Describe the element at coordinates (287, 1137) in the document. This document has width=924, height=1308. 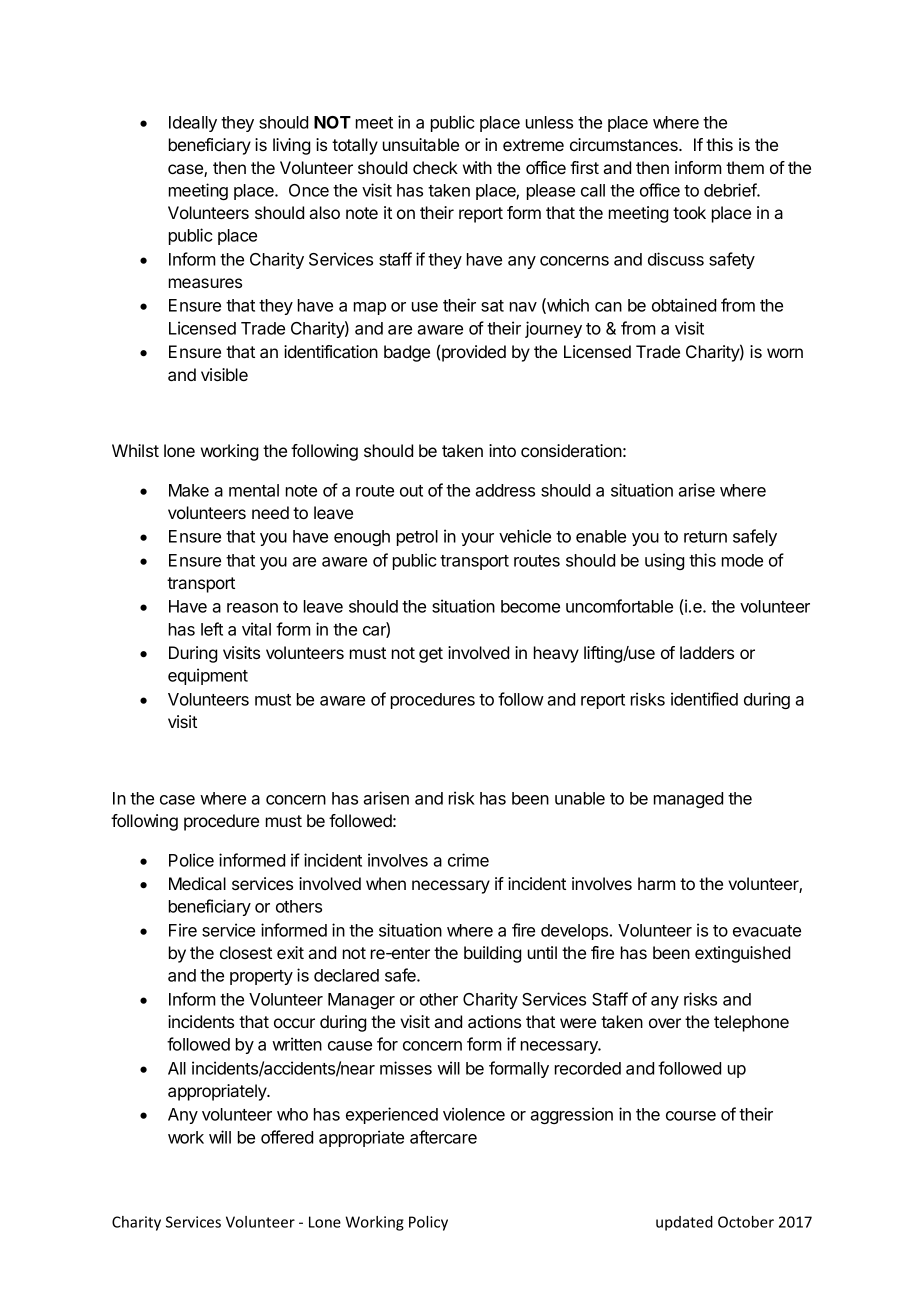
I see `offered` at that location.
